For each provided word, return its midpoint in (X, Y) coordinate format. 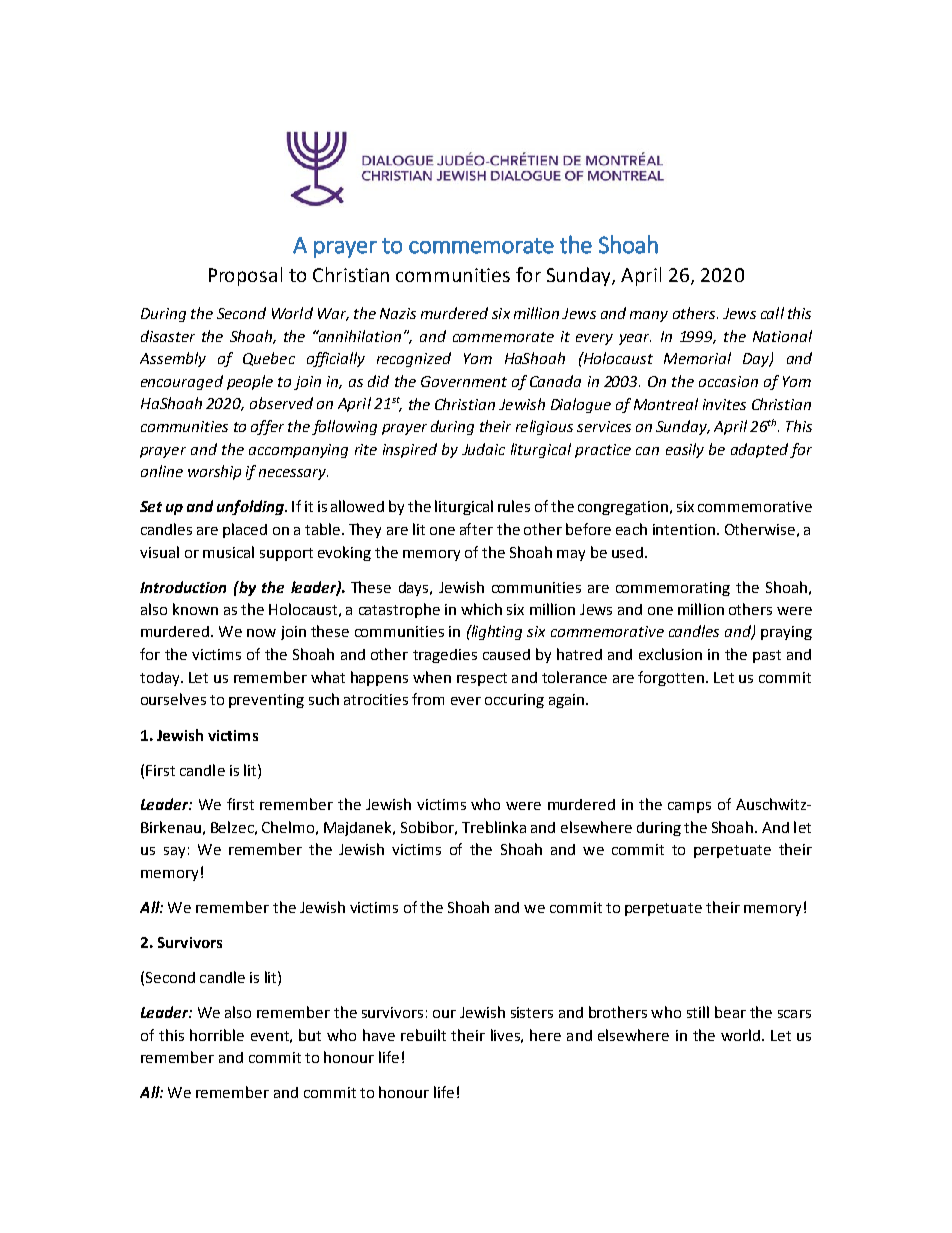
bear (730, 1012)
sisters (532, 1012)
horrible (217, 1035)
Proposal (245, 276)
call (772, 313)
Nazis (398, 313)
